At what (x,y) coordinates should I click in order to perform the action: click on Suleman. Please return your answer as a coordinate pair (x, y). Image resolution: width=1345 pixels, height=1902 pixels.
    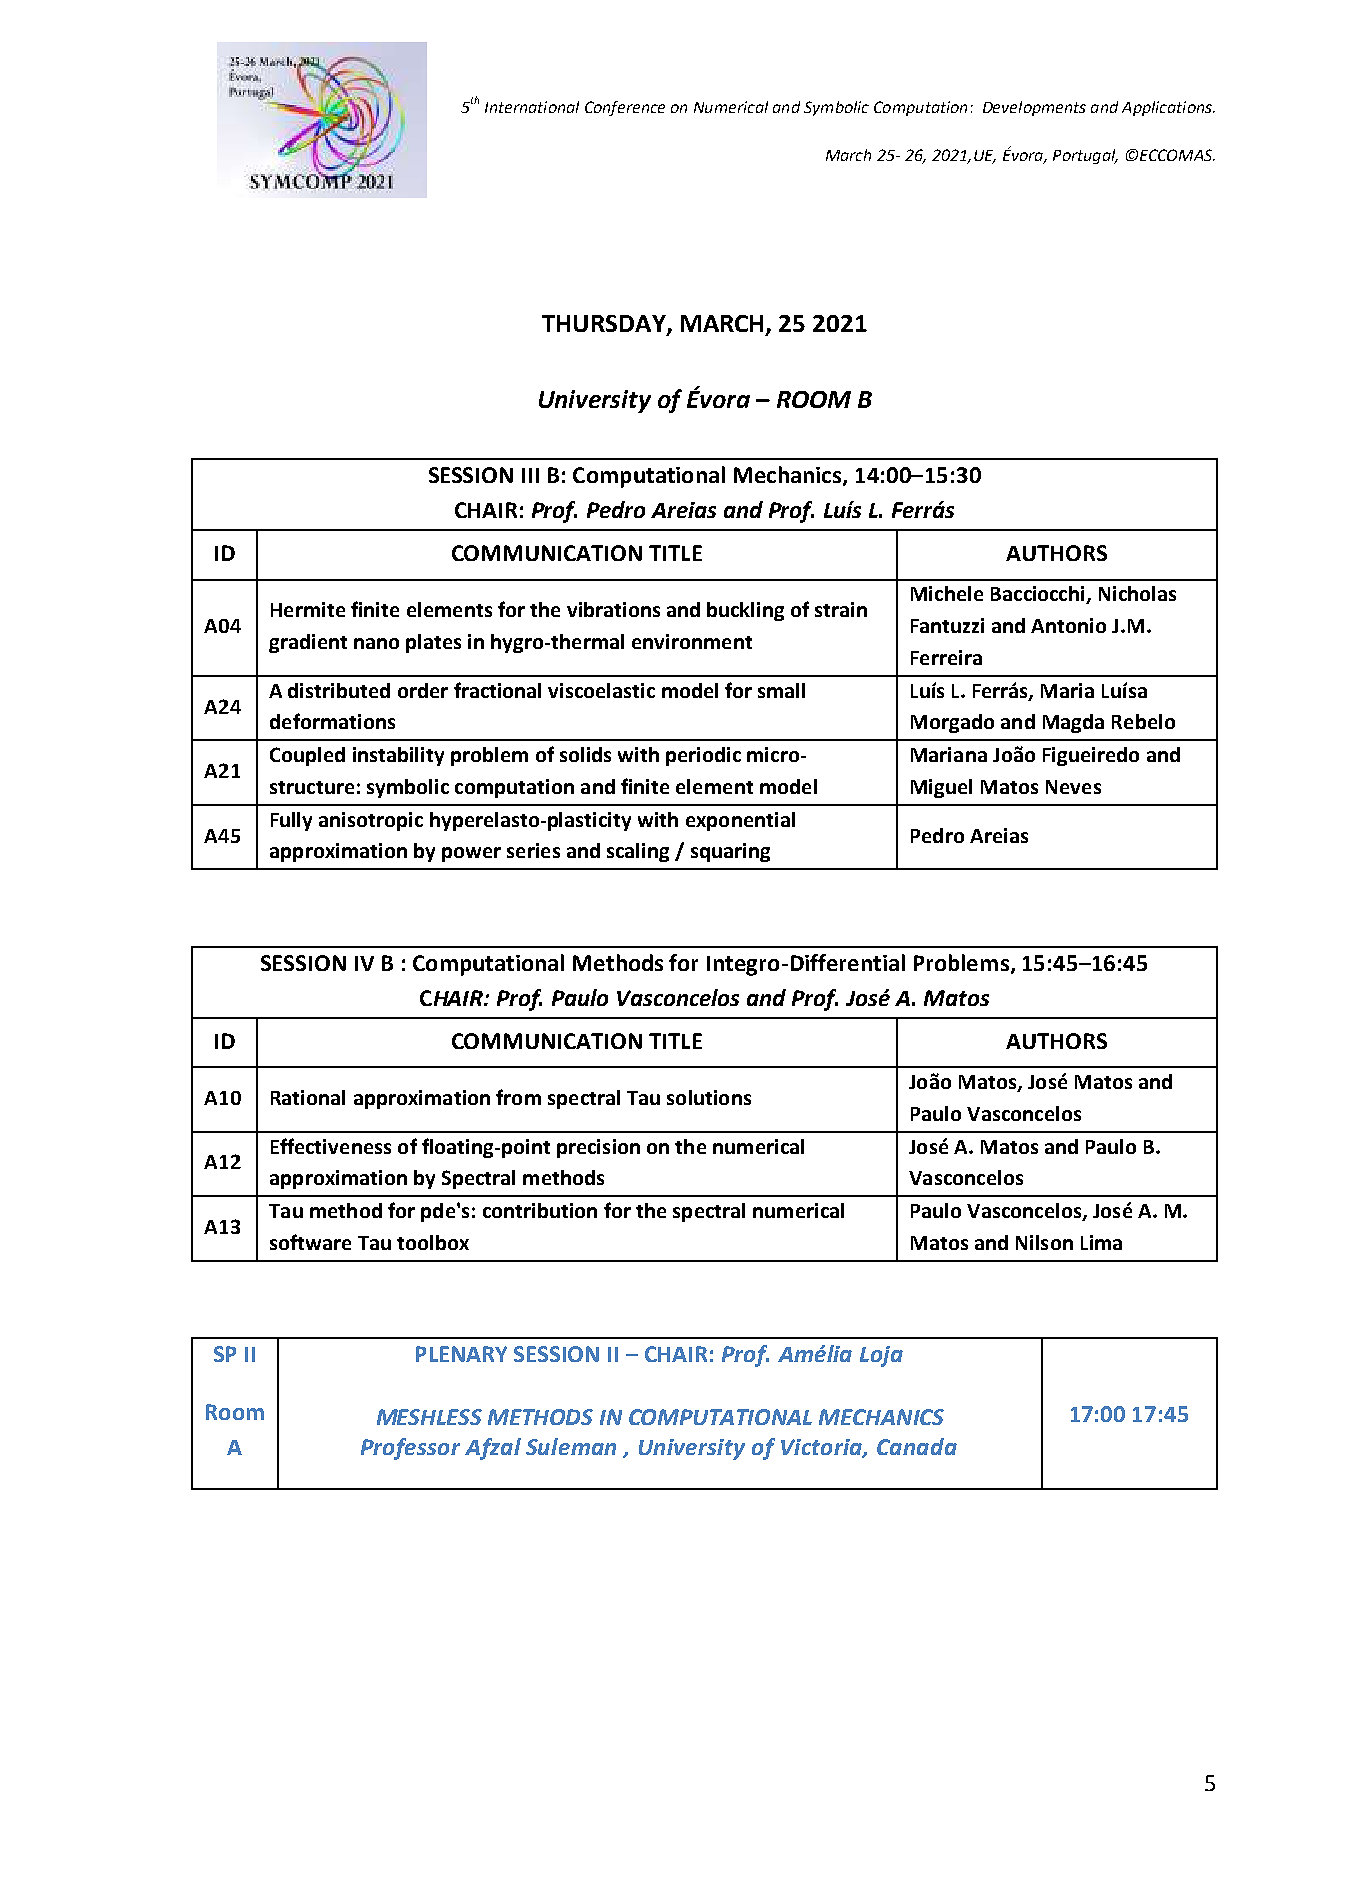
    Looking at the image, I should click on (571, 1446).
